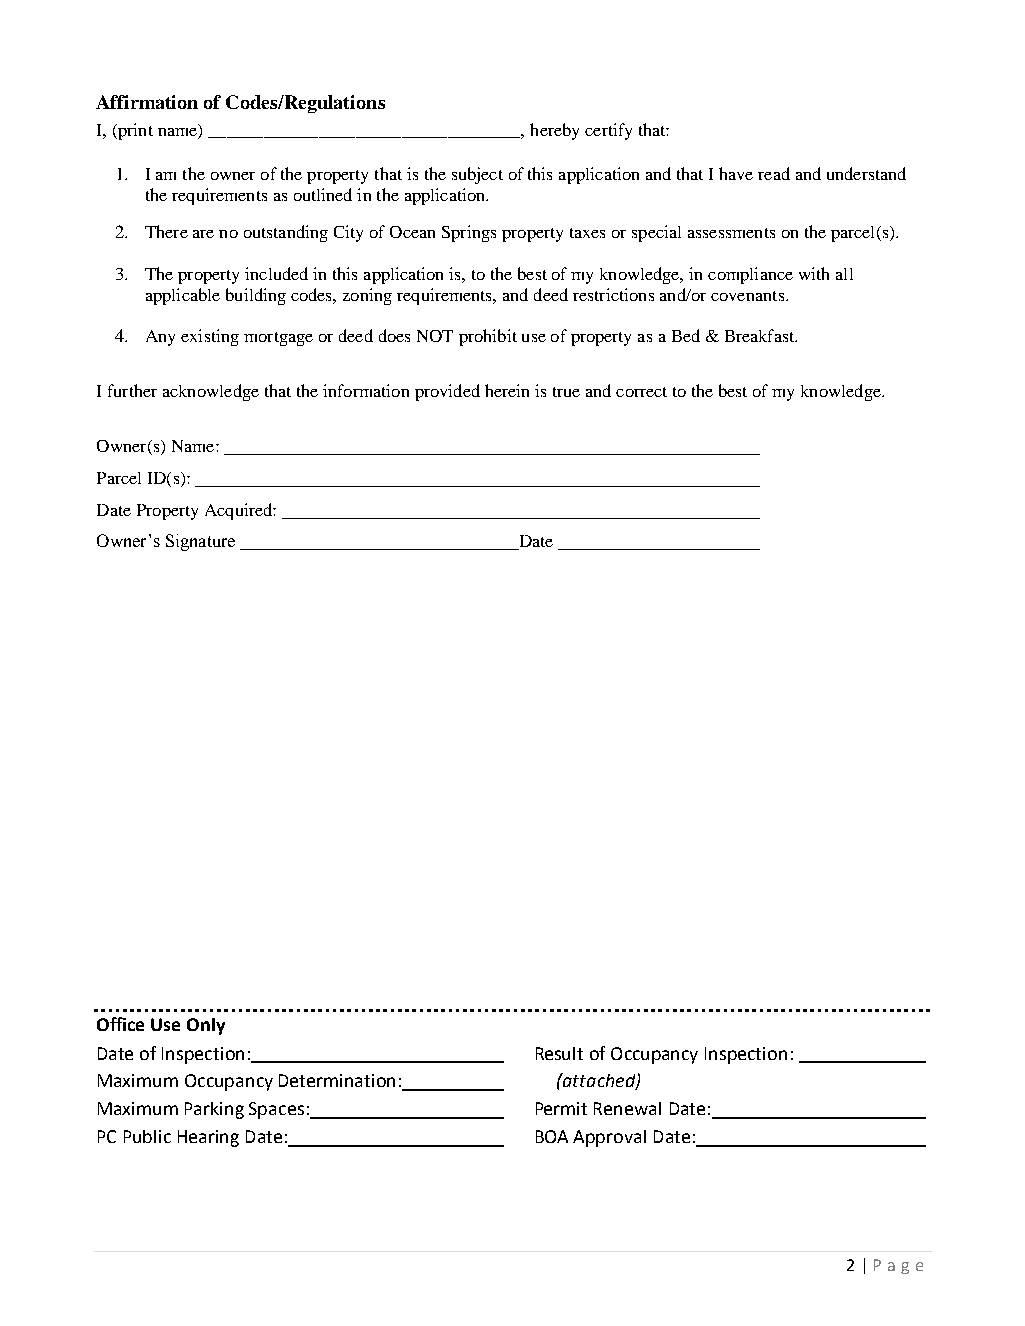 The image size is (1025, 1326). Describe the element at coordinates (206, 1026) in the document. I see `Only` at that location.
